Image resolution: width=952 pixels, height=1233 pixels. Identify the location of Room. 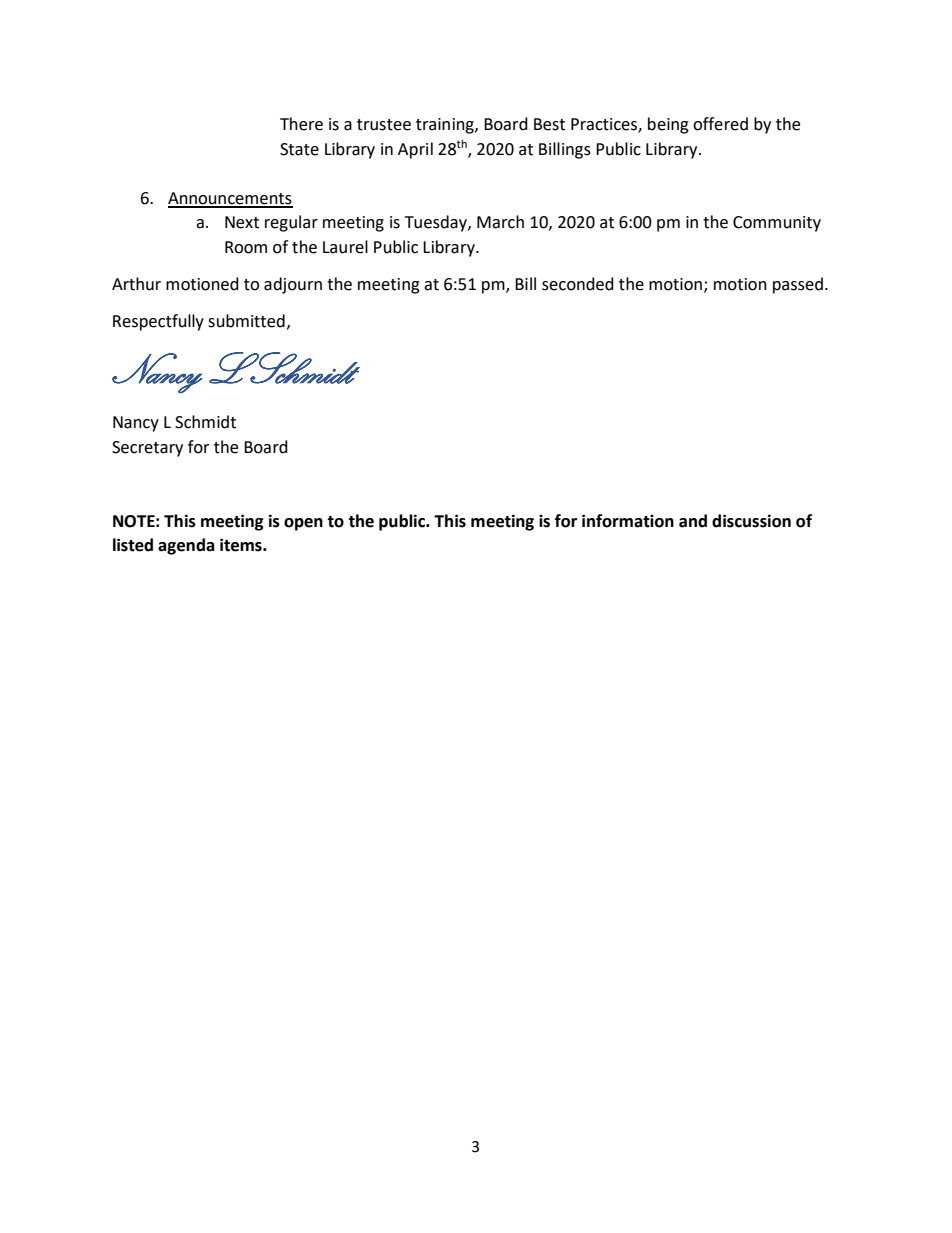
(246, 247).
